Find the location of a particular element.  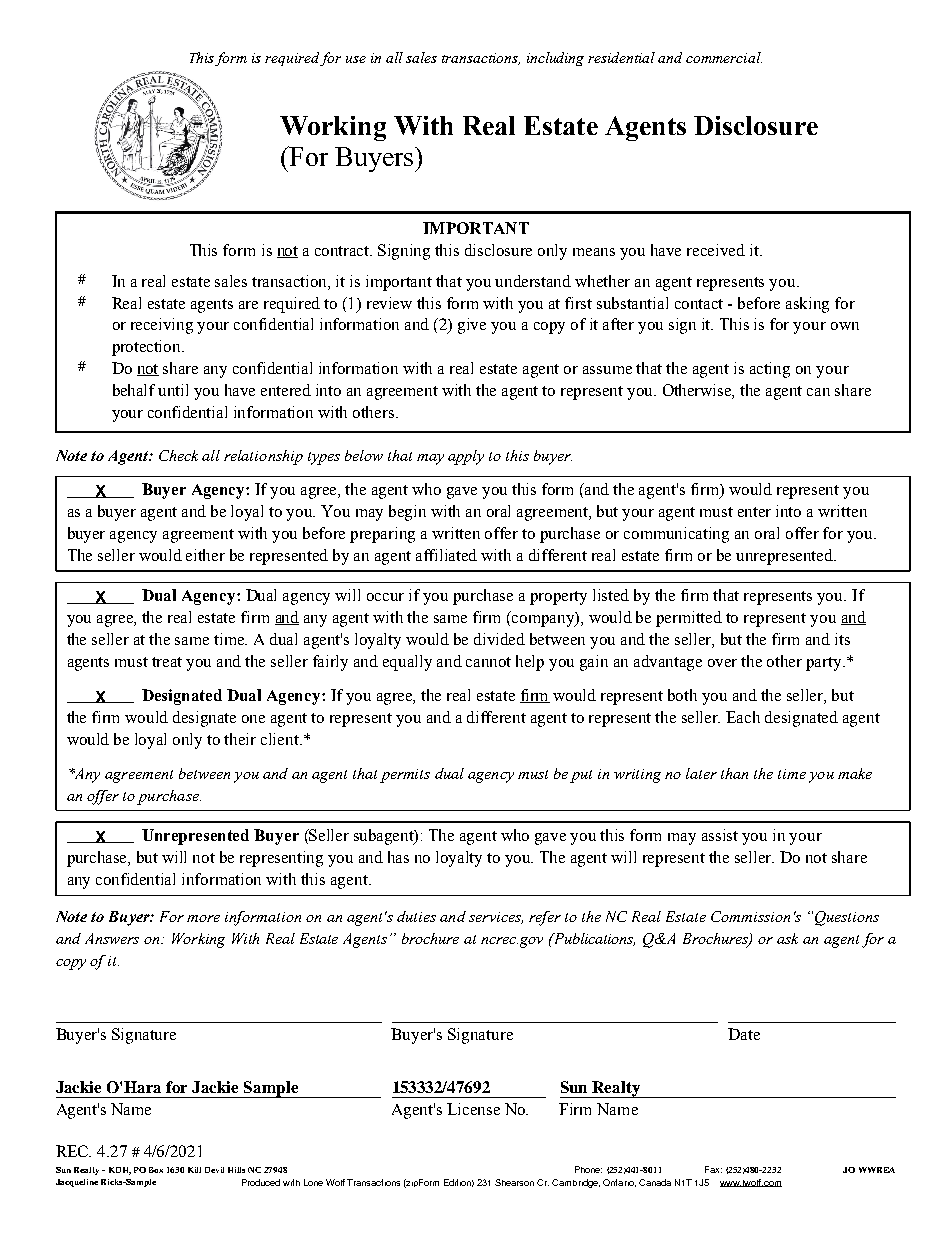

use is located at coordinates (356, 59).
